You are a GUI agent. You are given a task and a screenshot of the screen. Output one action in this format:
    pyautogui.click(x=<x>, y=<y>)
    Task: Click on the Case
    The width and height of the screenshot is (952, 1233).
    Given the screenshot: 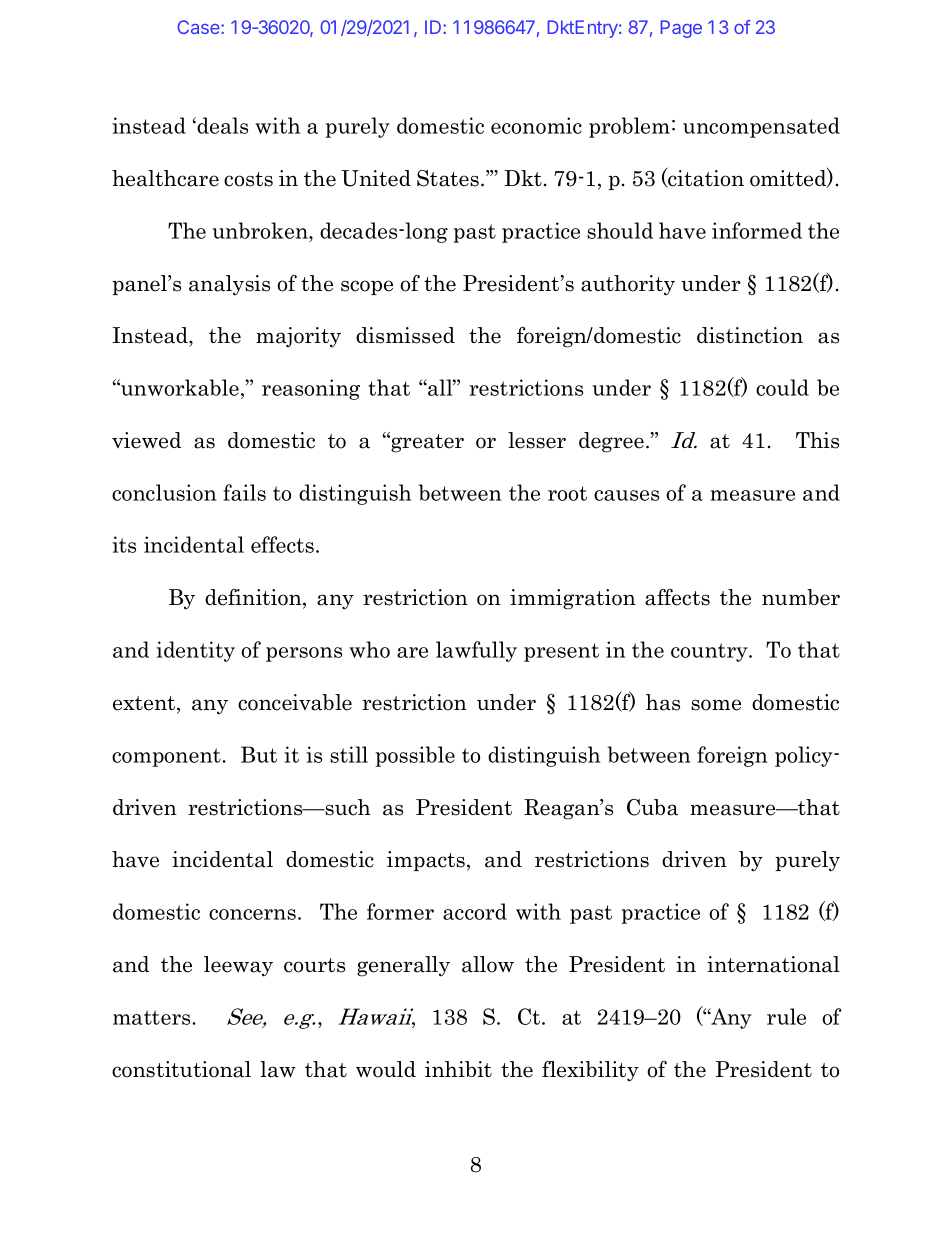 What is the action you would take?
    pyautogui.click(x=199, y=27)
